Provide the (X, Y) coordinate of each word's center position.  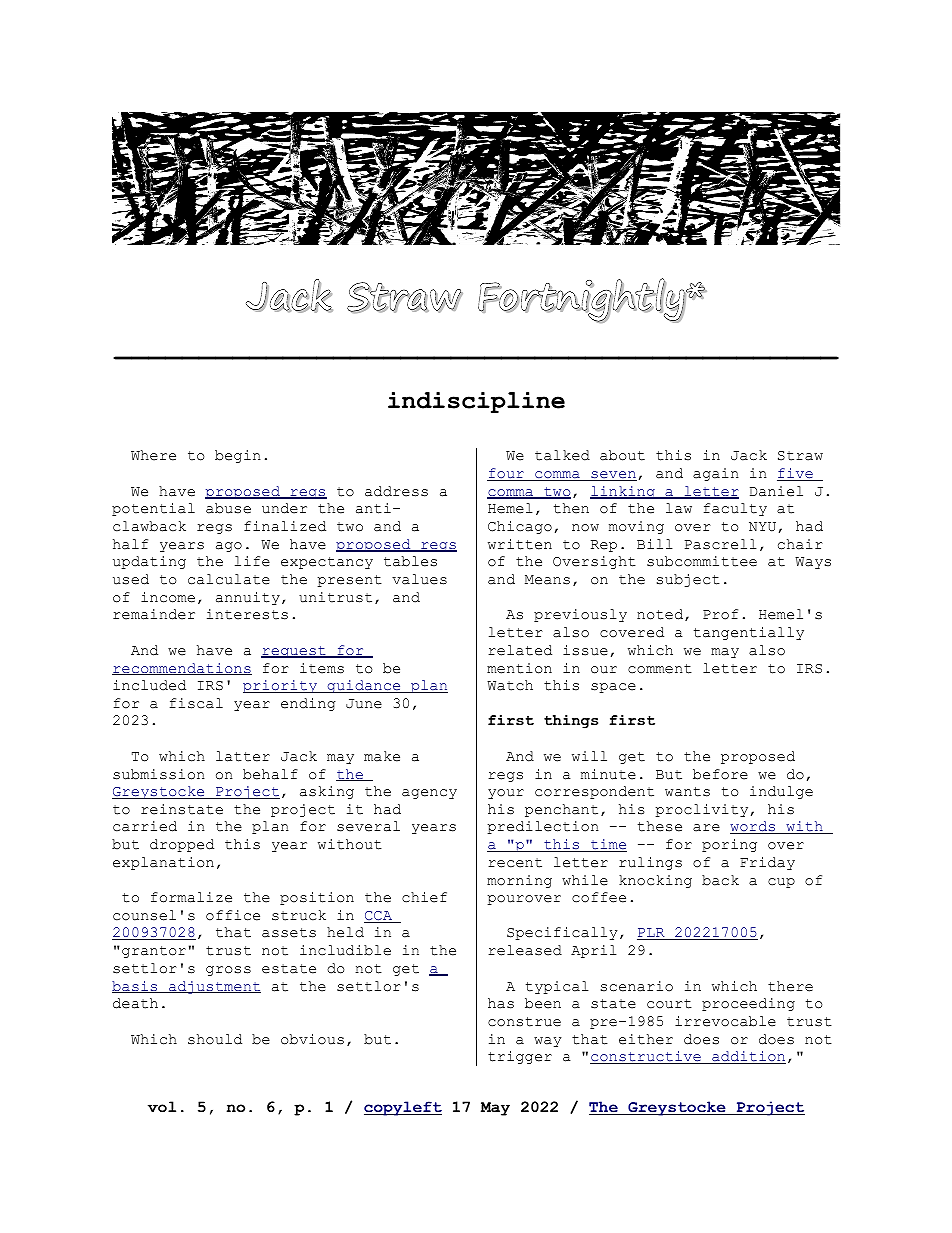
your (506, 794)
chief (424, 897)
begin (238, 456)
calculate (229, 579)
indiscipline (476, 403)
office (233, 915)
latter (243, 756)
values (419, 579)
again (716, 474)
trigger (520, 1057)
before (720, 774)
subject (688, 580)
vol (162, 1107)
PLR (652, 934)
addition (748, 1057)
